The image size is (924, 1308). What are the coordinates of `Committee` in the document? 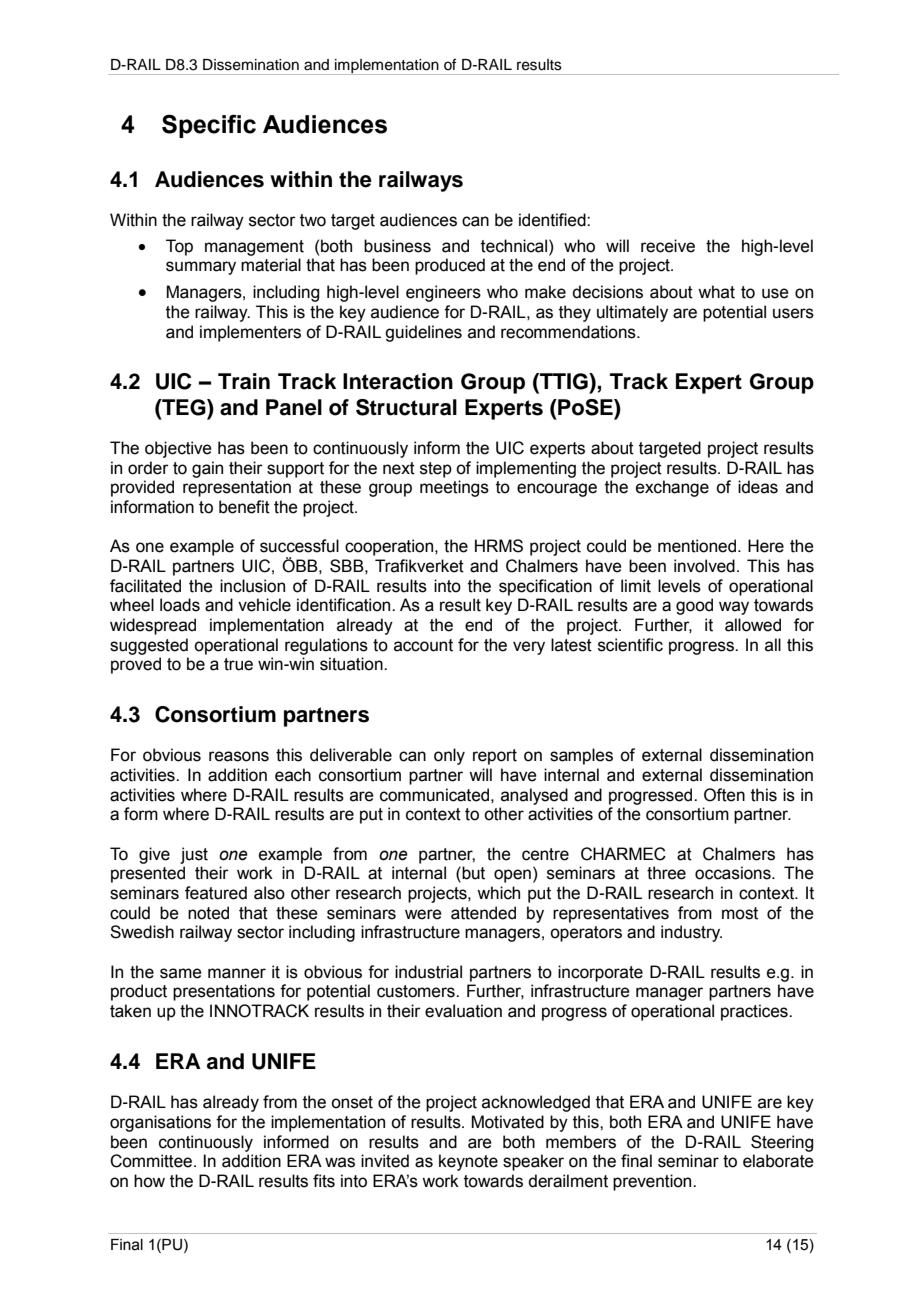 It's located at (152, 1161).
